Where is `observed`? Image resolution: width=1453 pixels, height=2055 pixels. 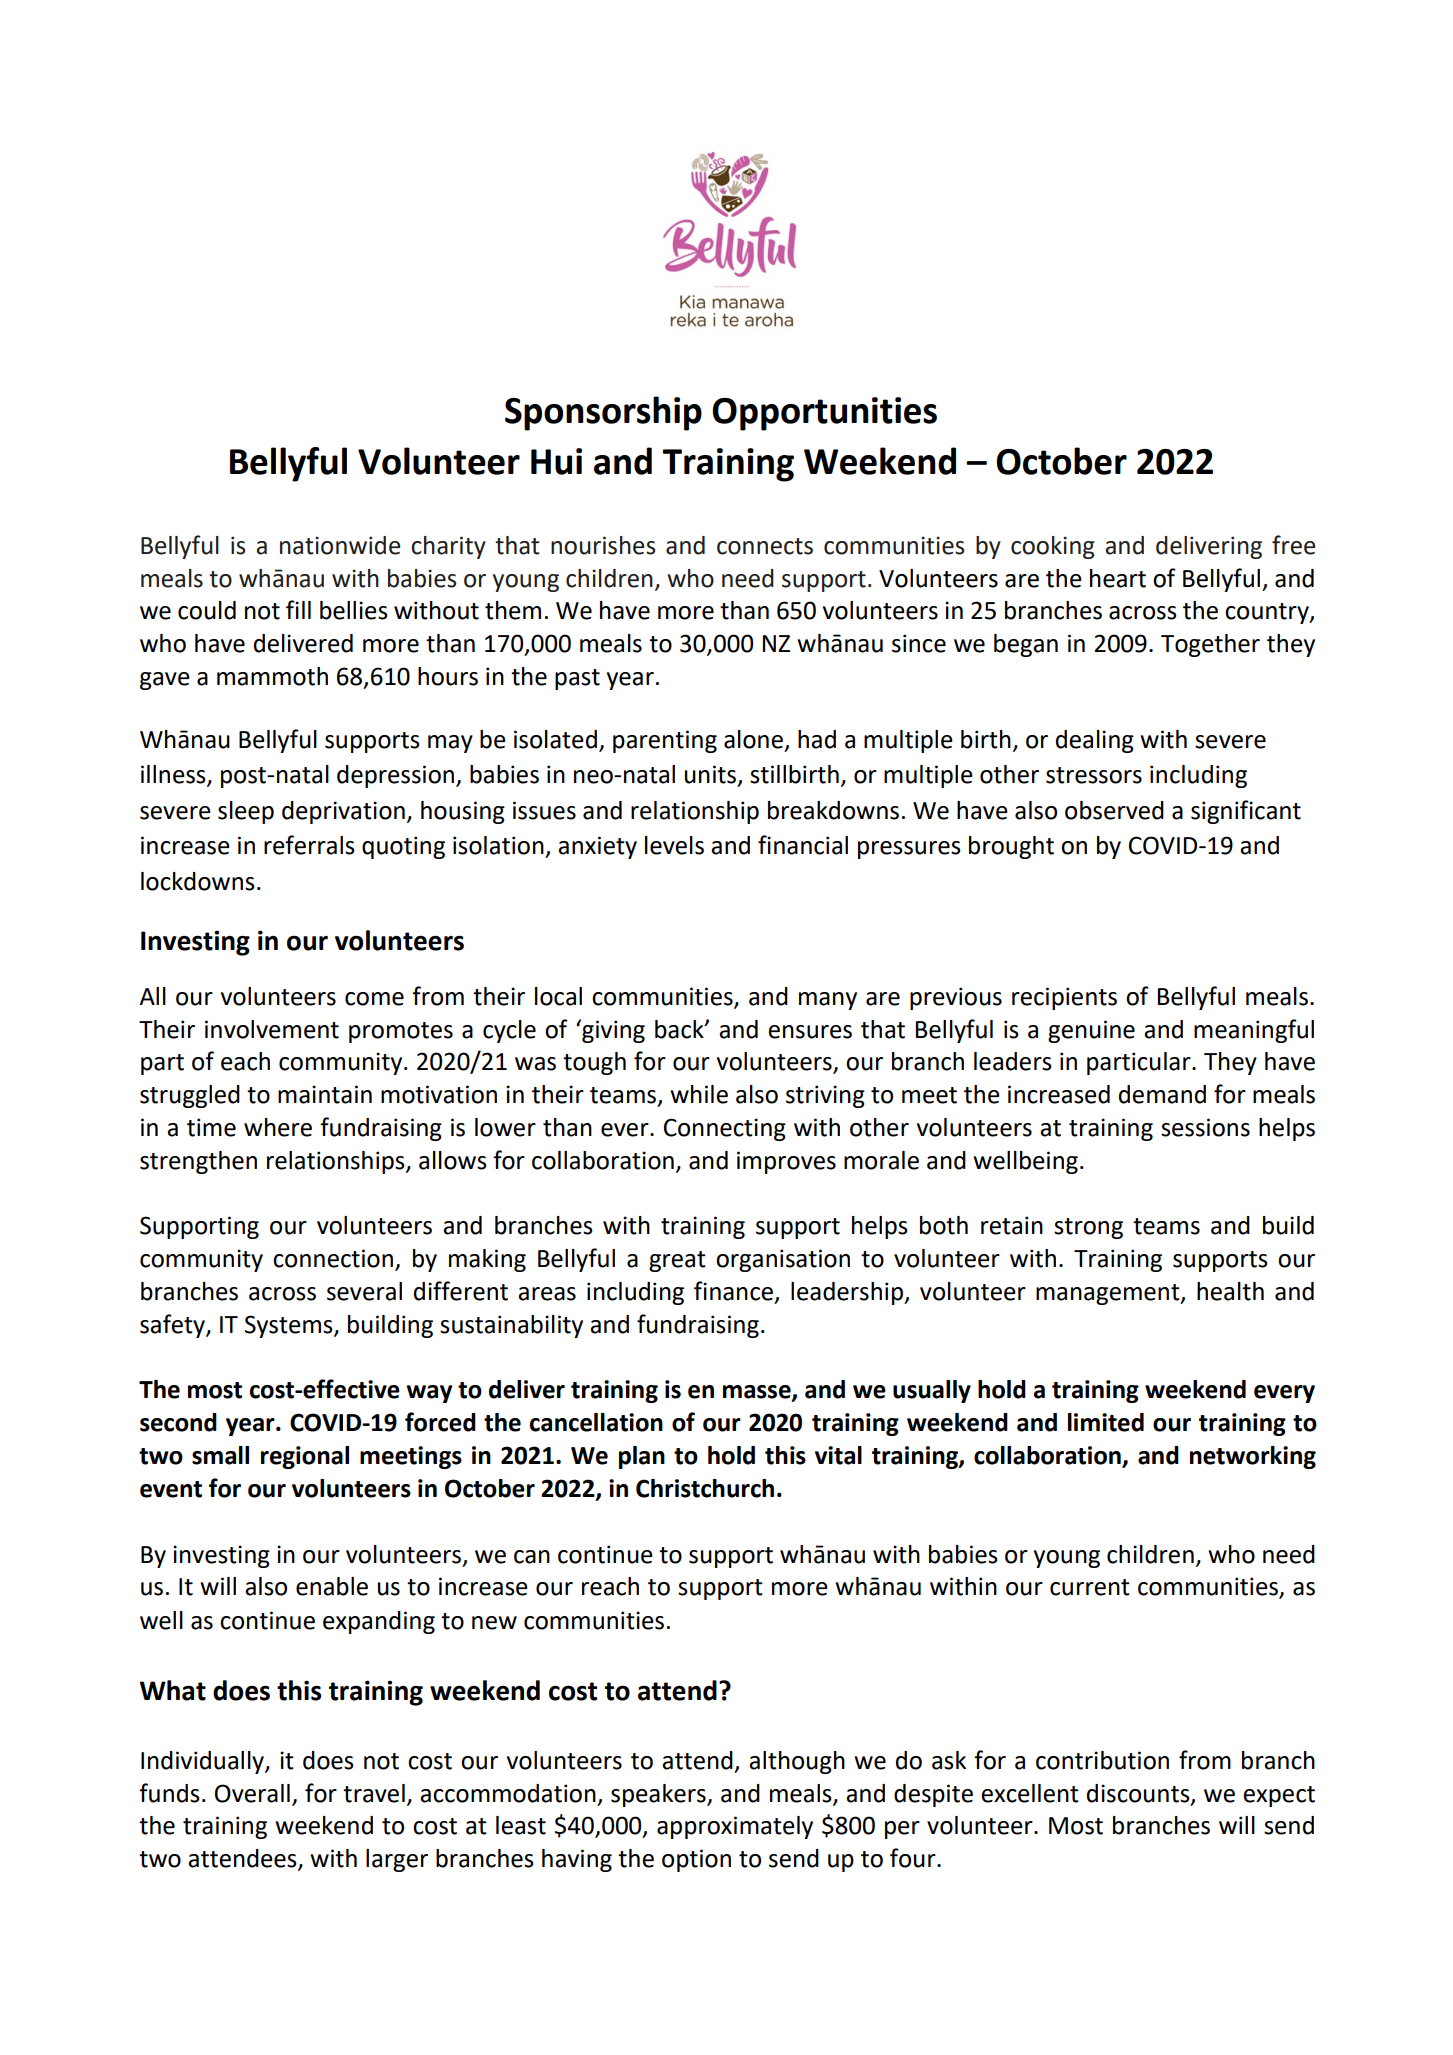 observed is located at coordinates (1114, 810).
